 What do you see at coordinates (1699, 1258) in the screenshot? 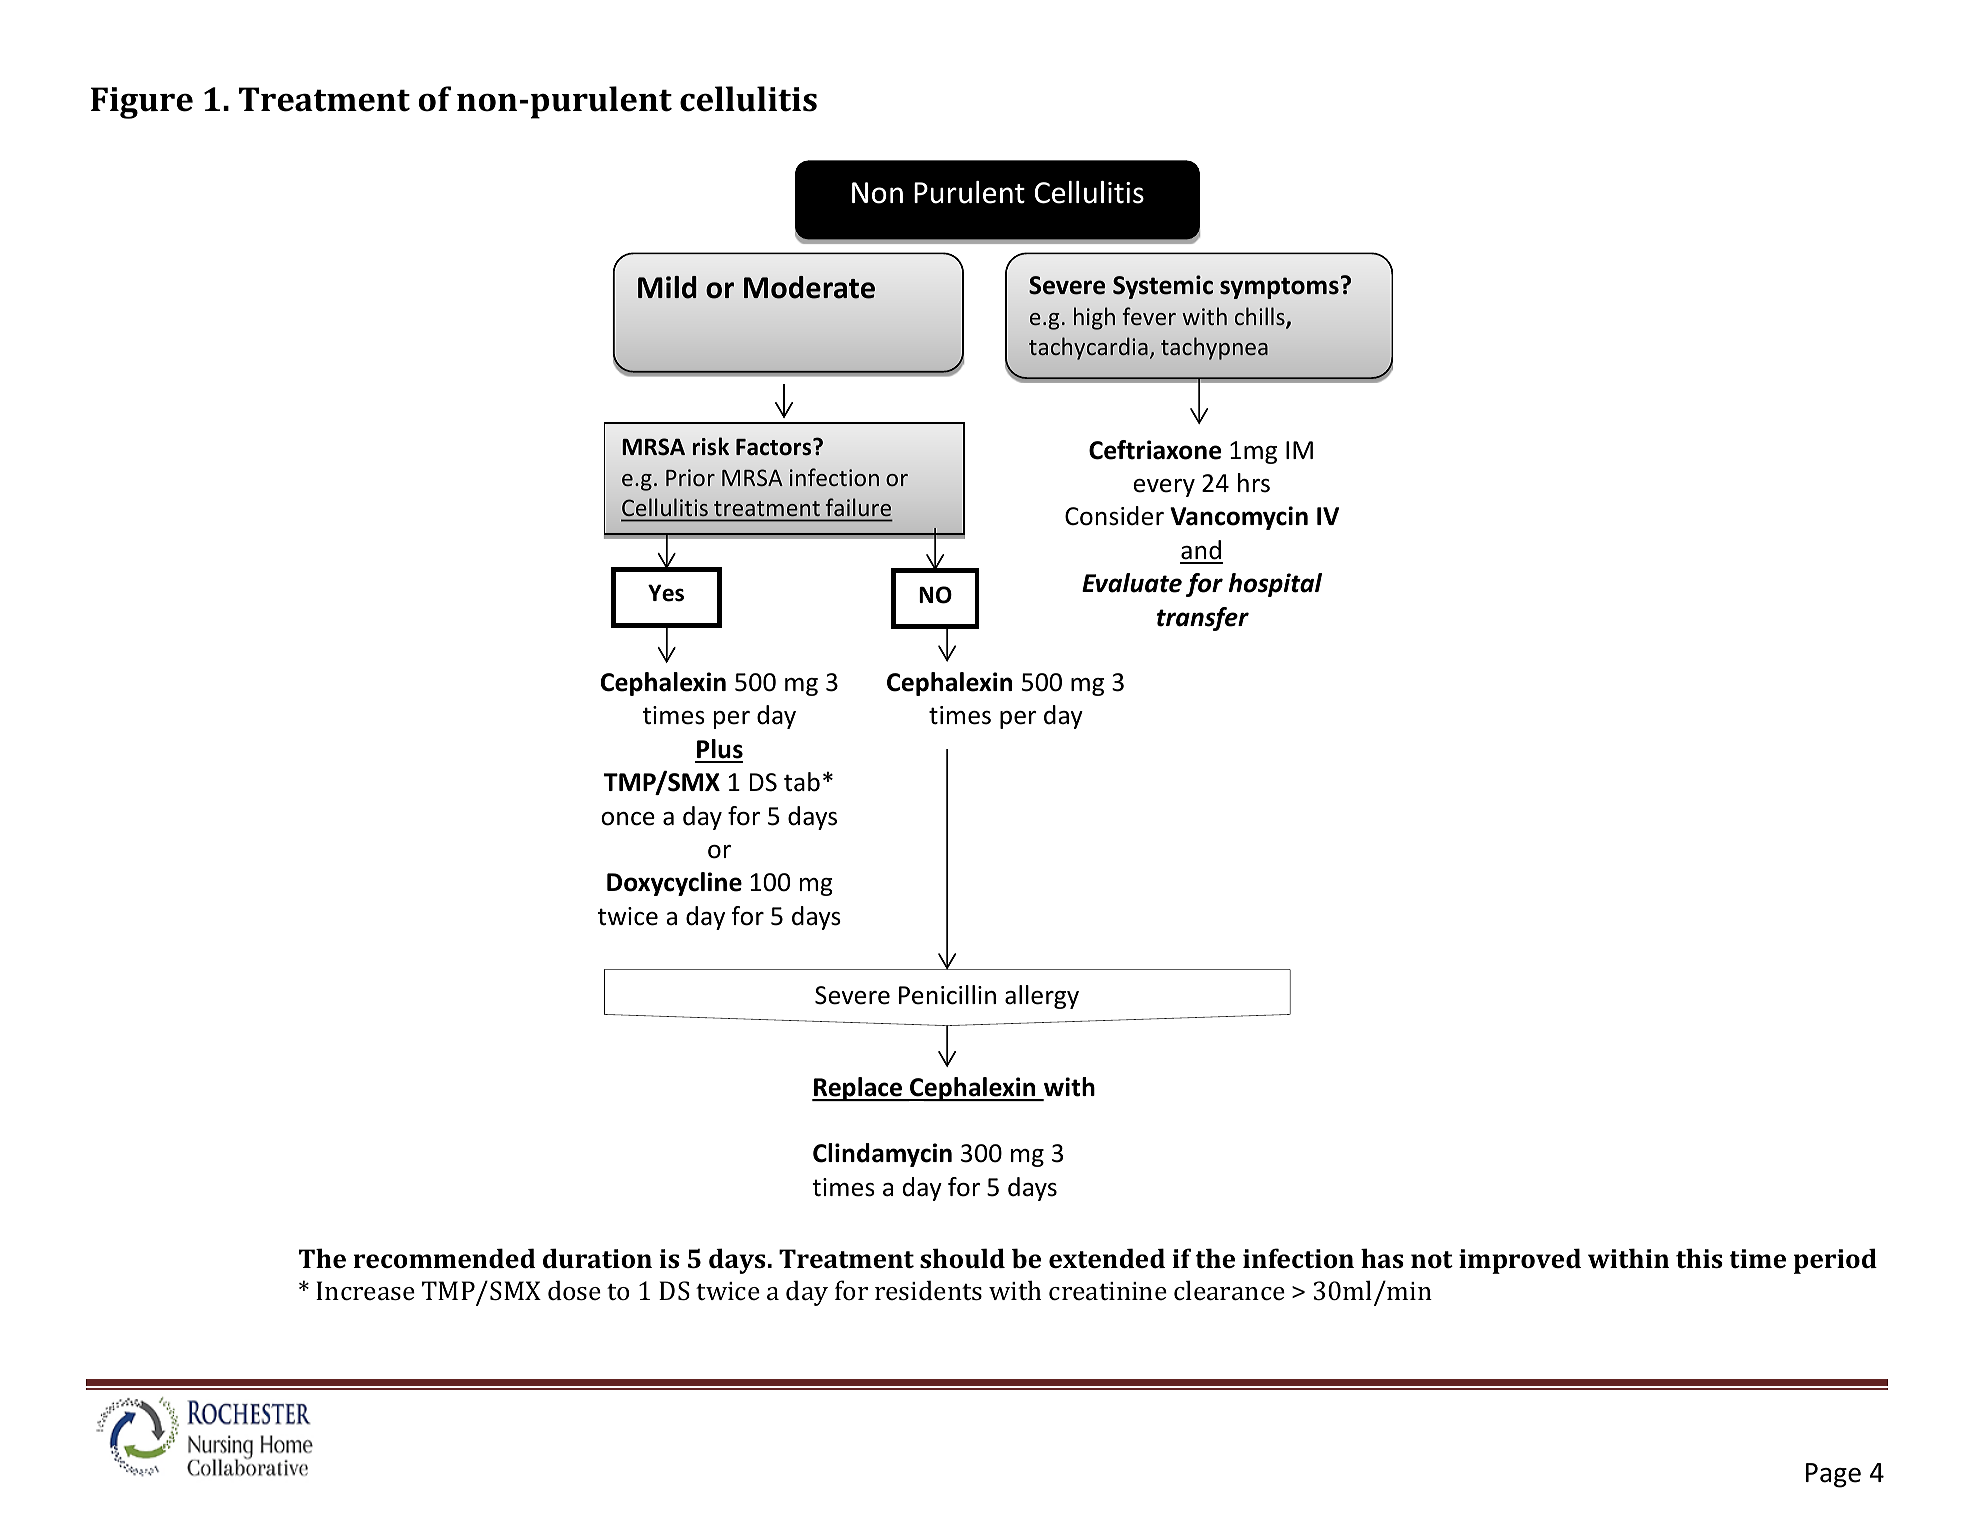
I see `this` at bounding box center [1699, 1258].
